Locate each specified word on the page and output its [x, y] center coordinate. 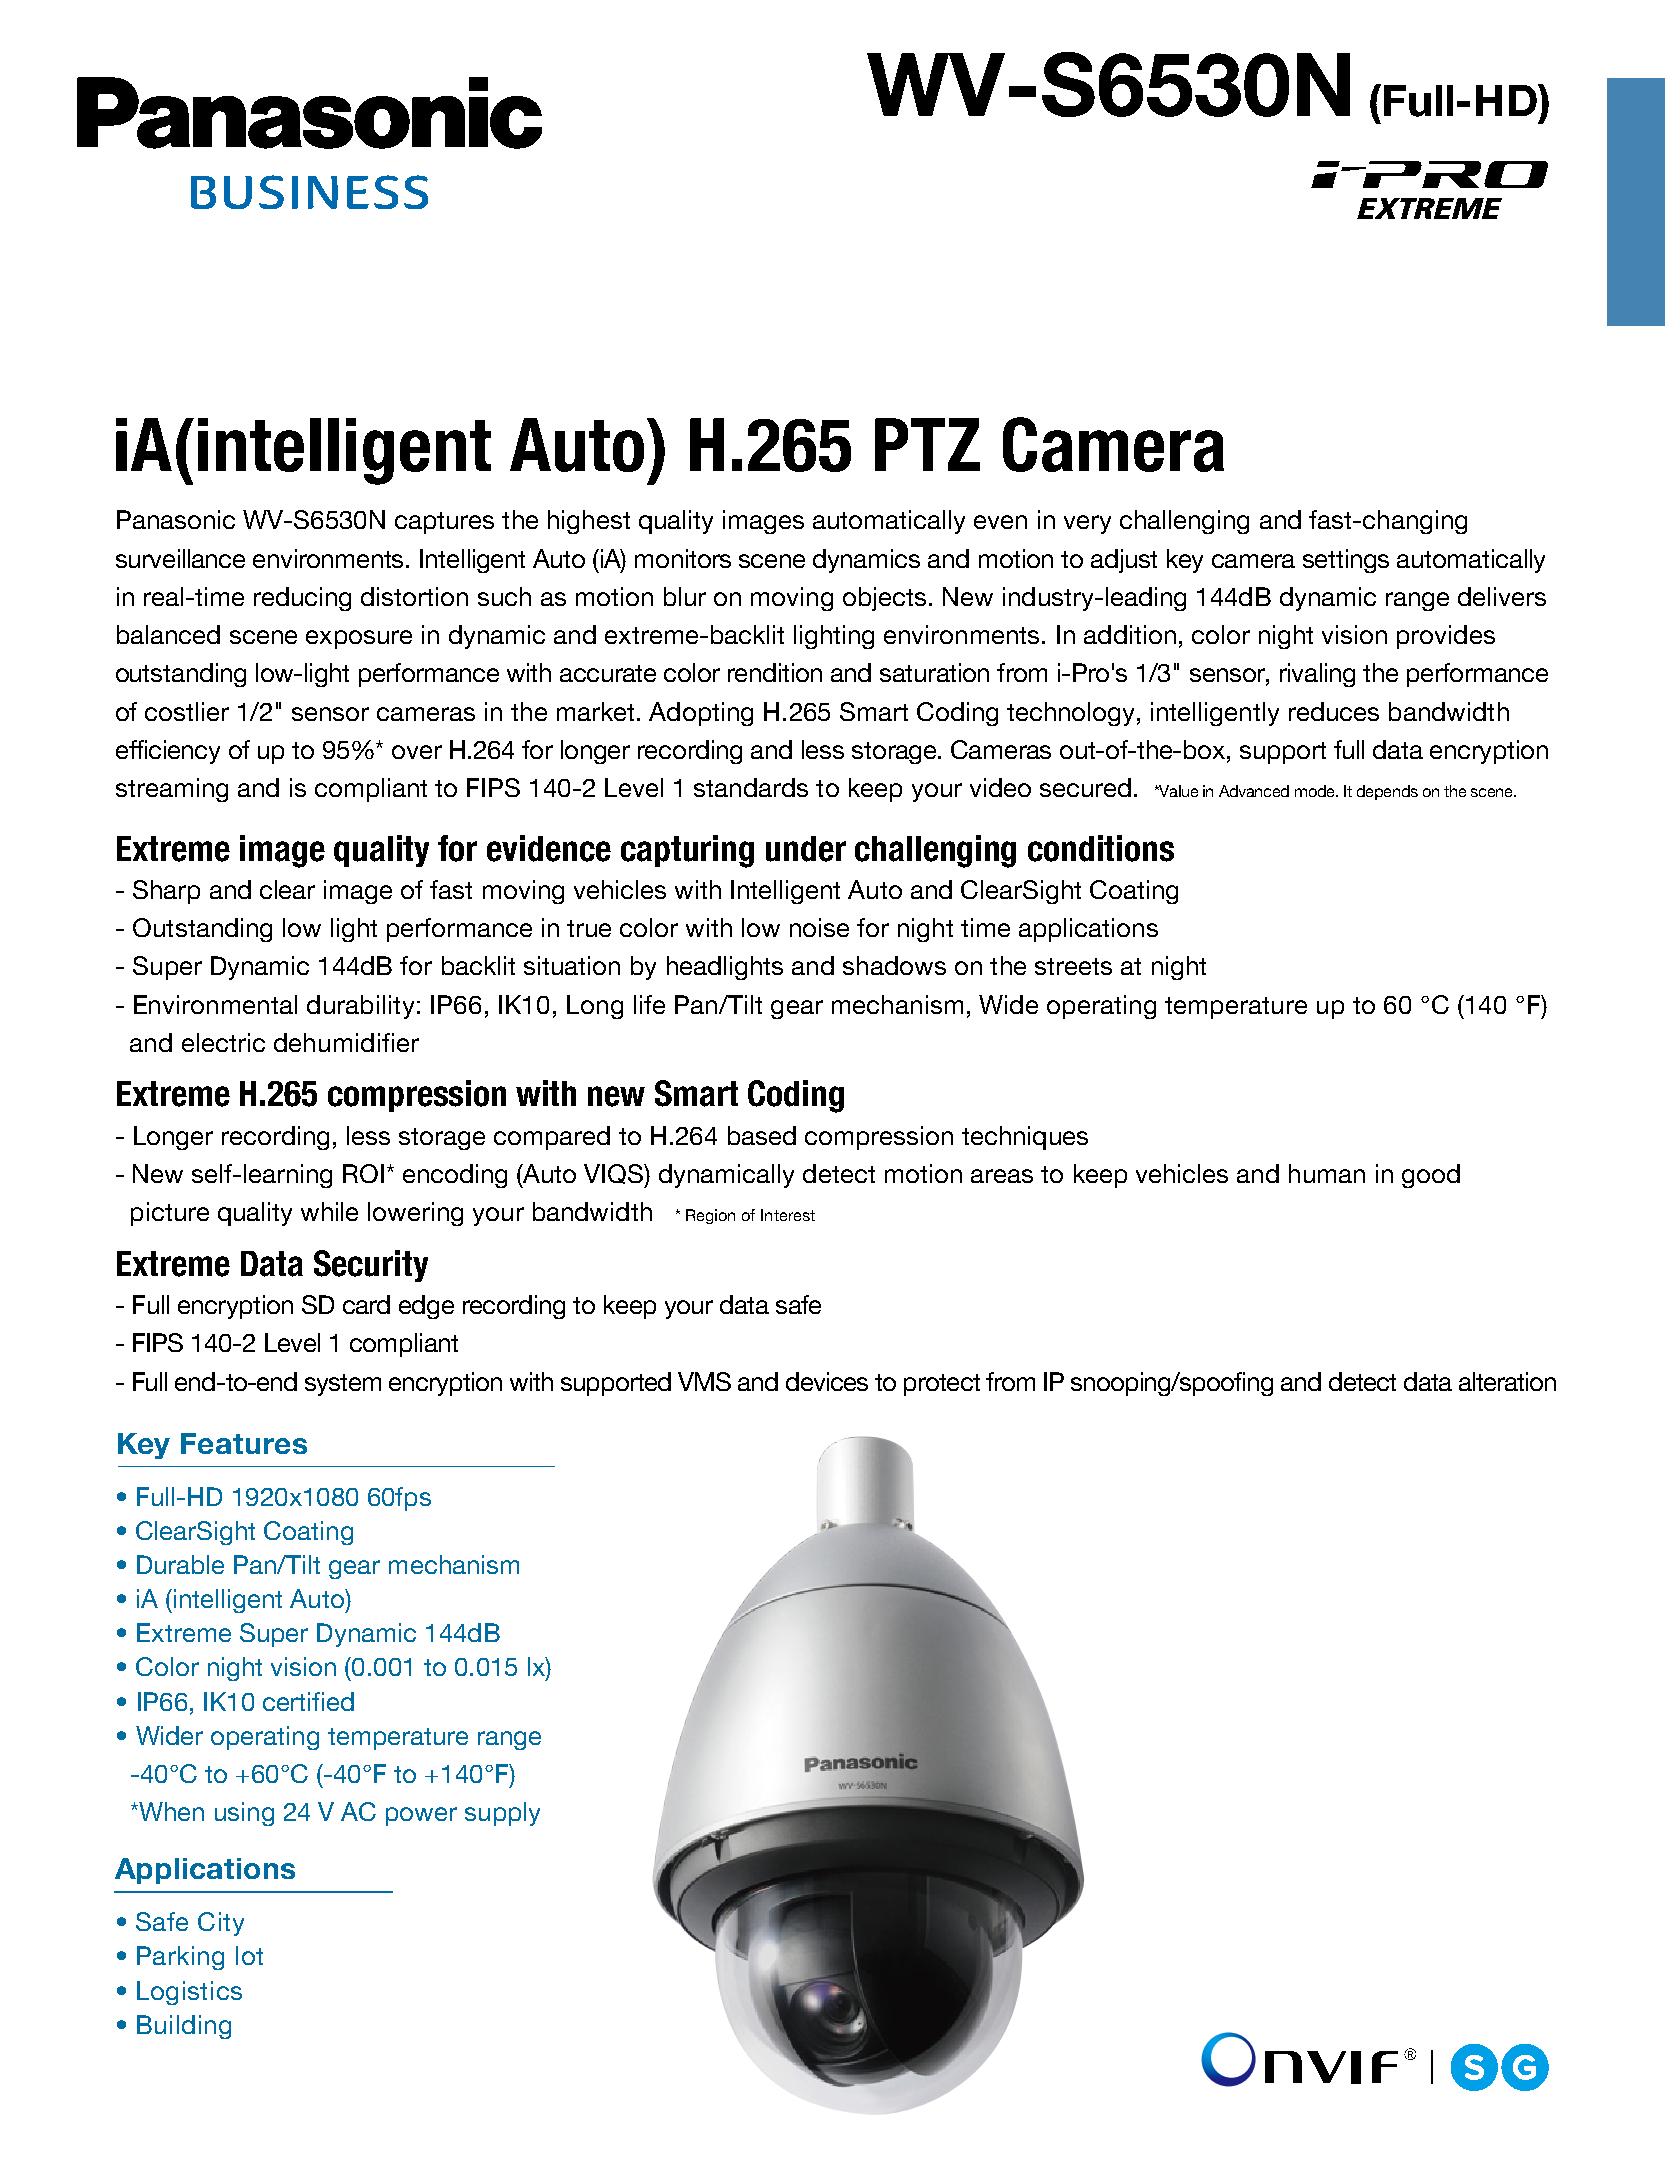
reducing [302, 599]
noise [819, 927]
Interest [788, 1215]
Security [371, 1266]
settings [1346, 561]
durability [360, 1007]
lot [249, 1955]
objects [884, 599]
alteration [1507, 1381]
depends [1387, 792]
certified [308, 1701]
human [1327, 1173]
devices [827, 1381]
